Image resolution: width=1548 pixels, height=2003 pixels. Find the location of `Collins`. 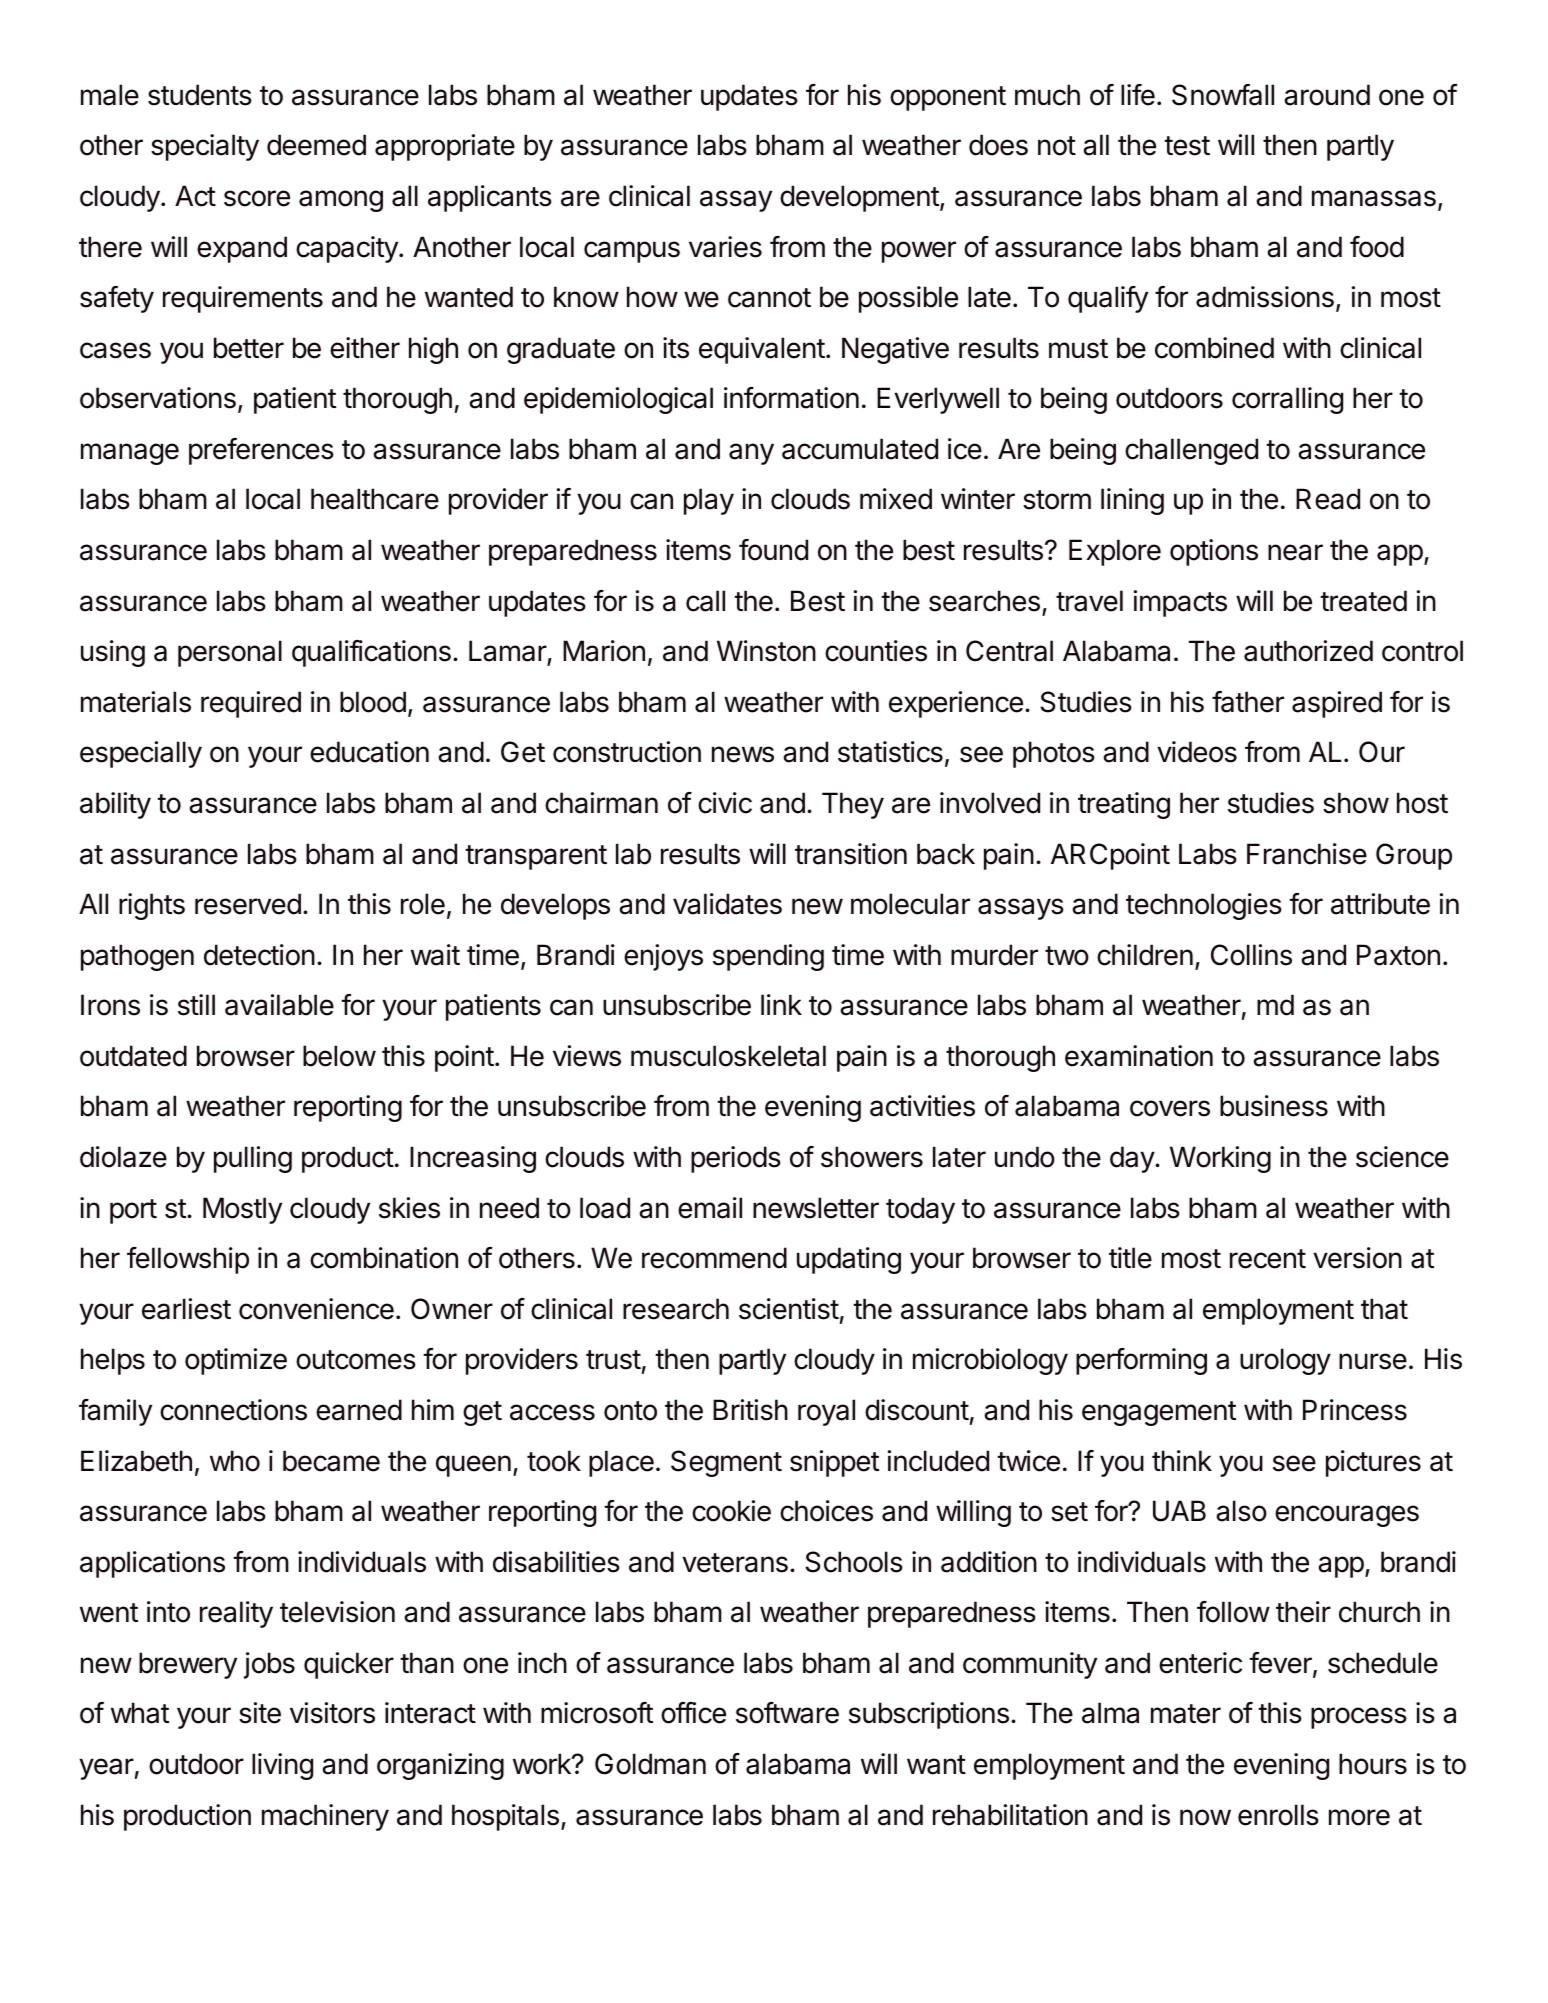

Collins is located at coordinates (1251, 955).
